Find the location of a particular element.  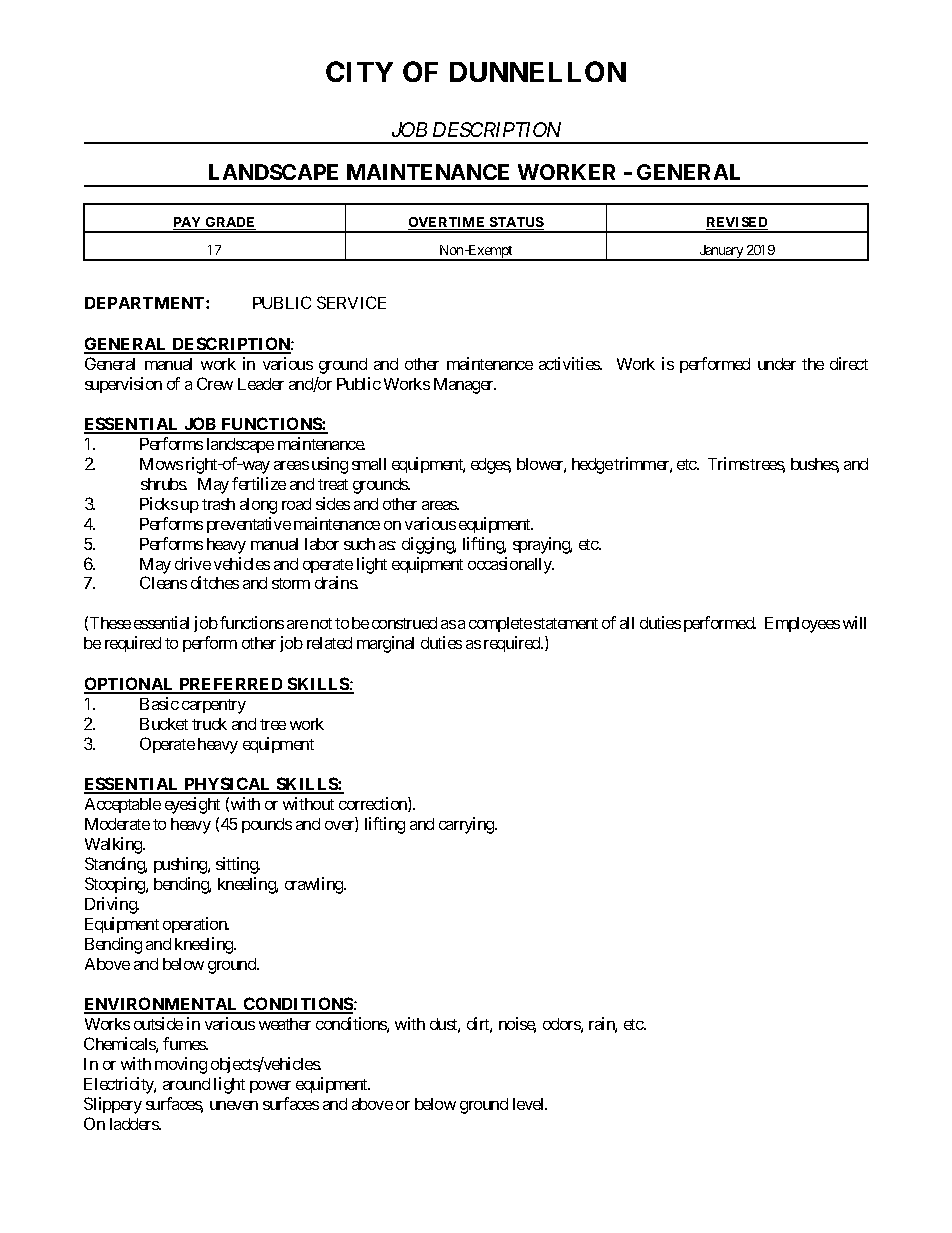

PREFERRED is located at coordinates (231, 685).
